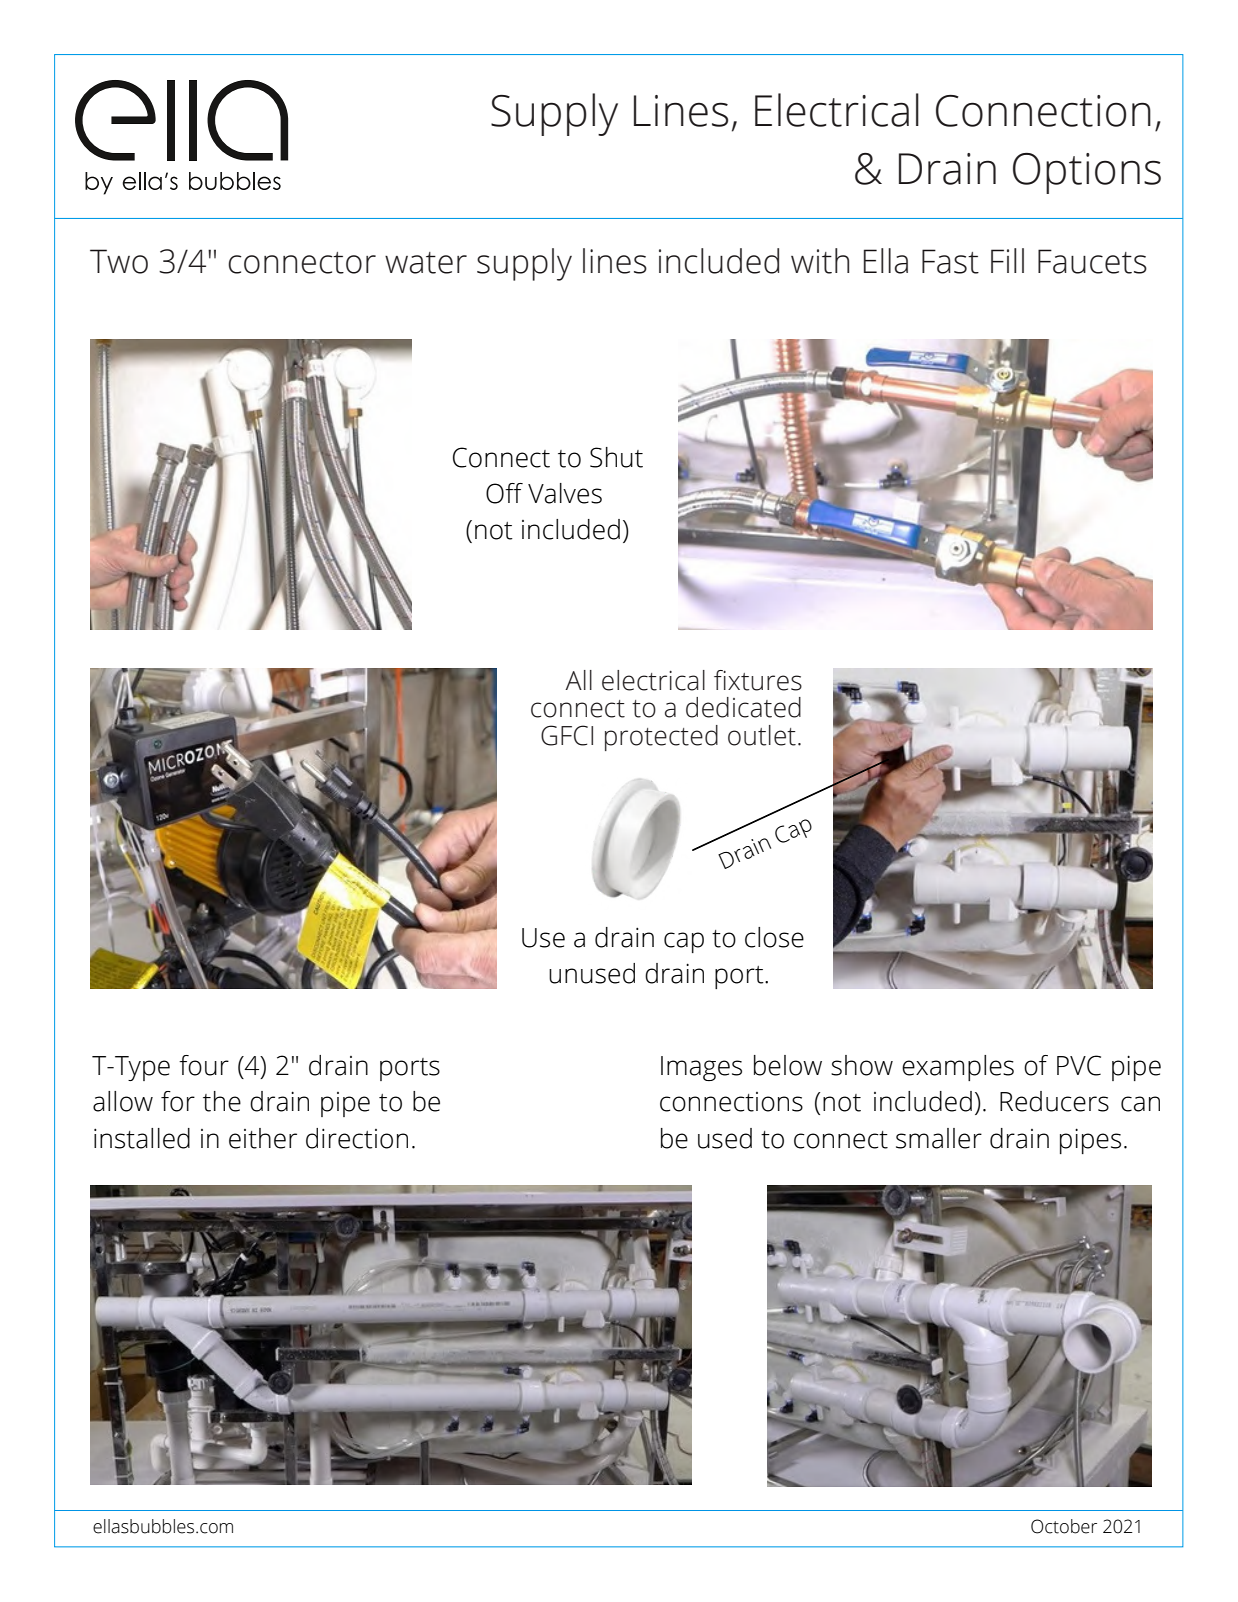 The image size is (1238, 1602). I want to click on Fill, so click(1007, 260).
